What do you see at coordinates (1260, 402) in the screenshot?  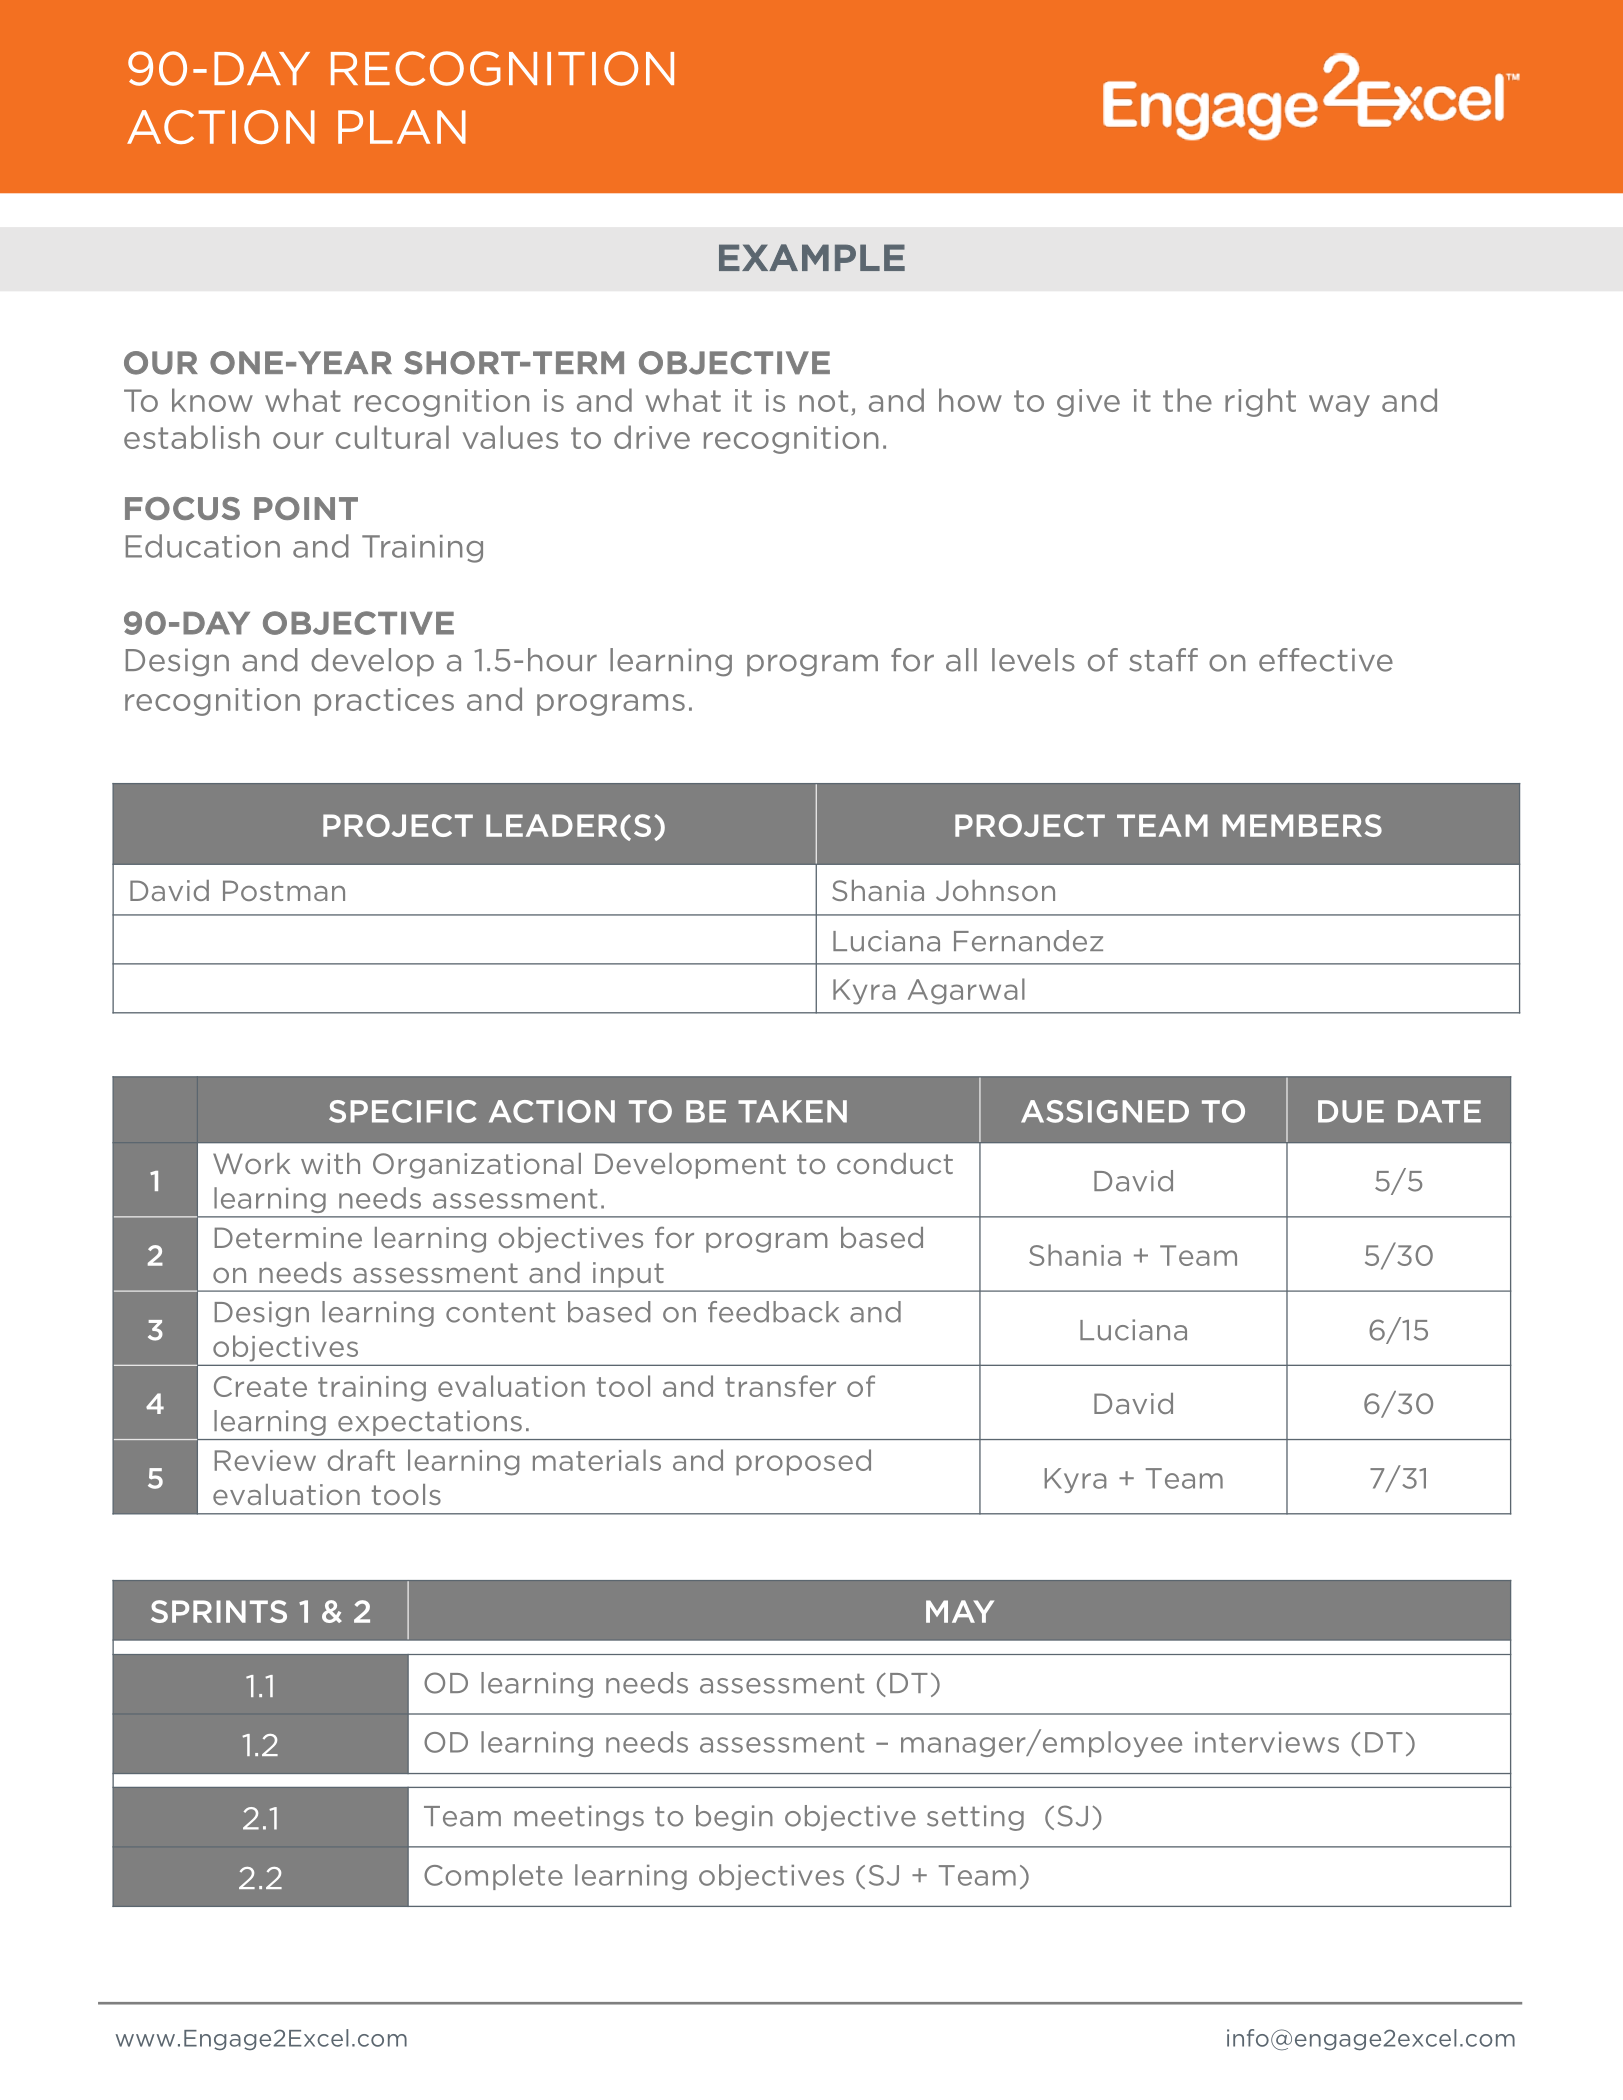 I see `right` at bounding box center [1260, 402].
